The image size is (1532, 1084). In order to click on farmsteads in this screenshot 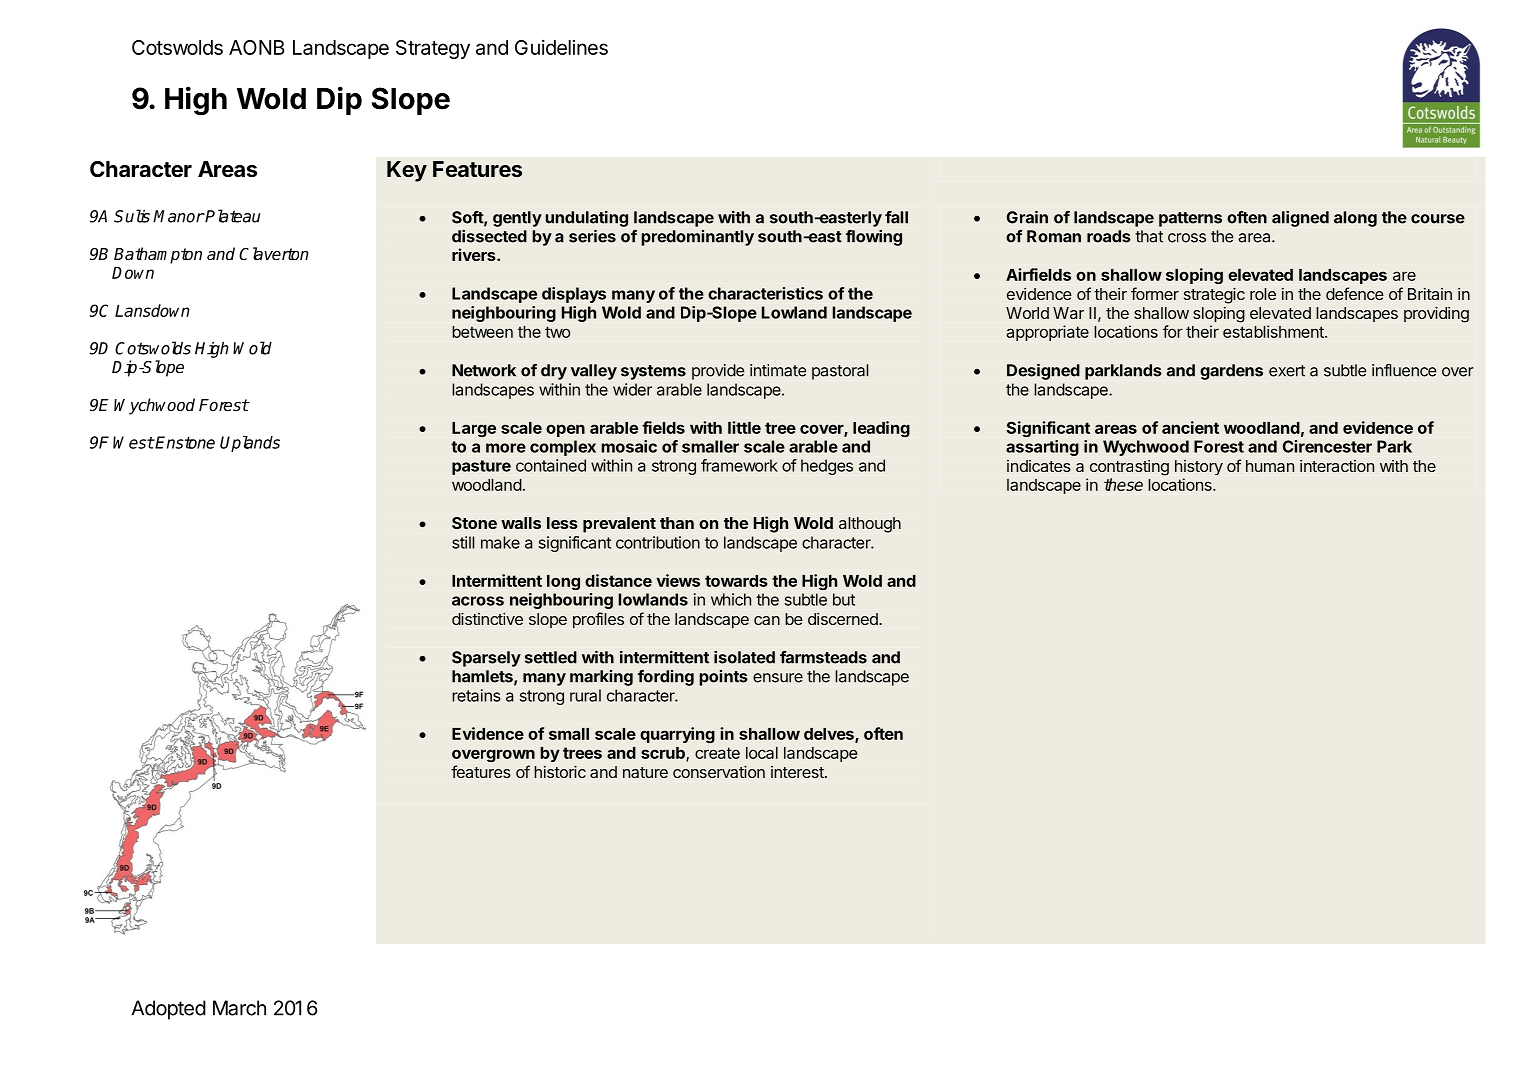, I will do `click(823, 657)`.
